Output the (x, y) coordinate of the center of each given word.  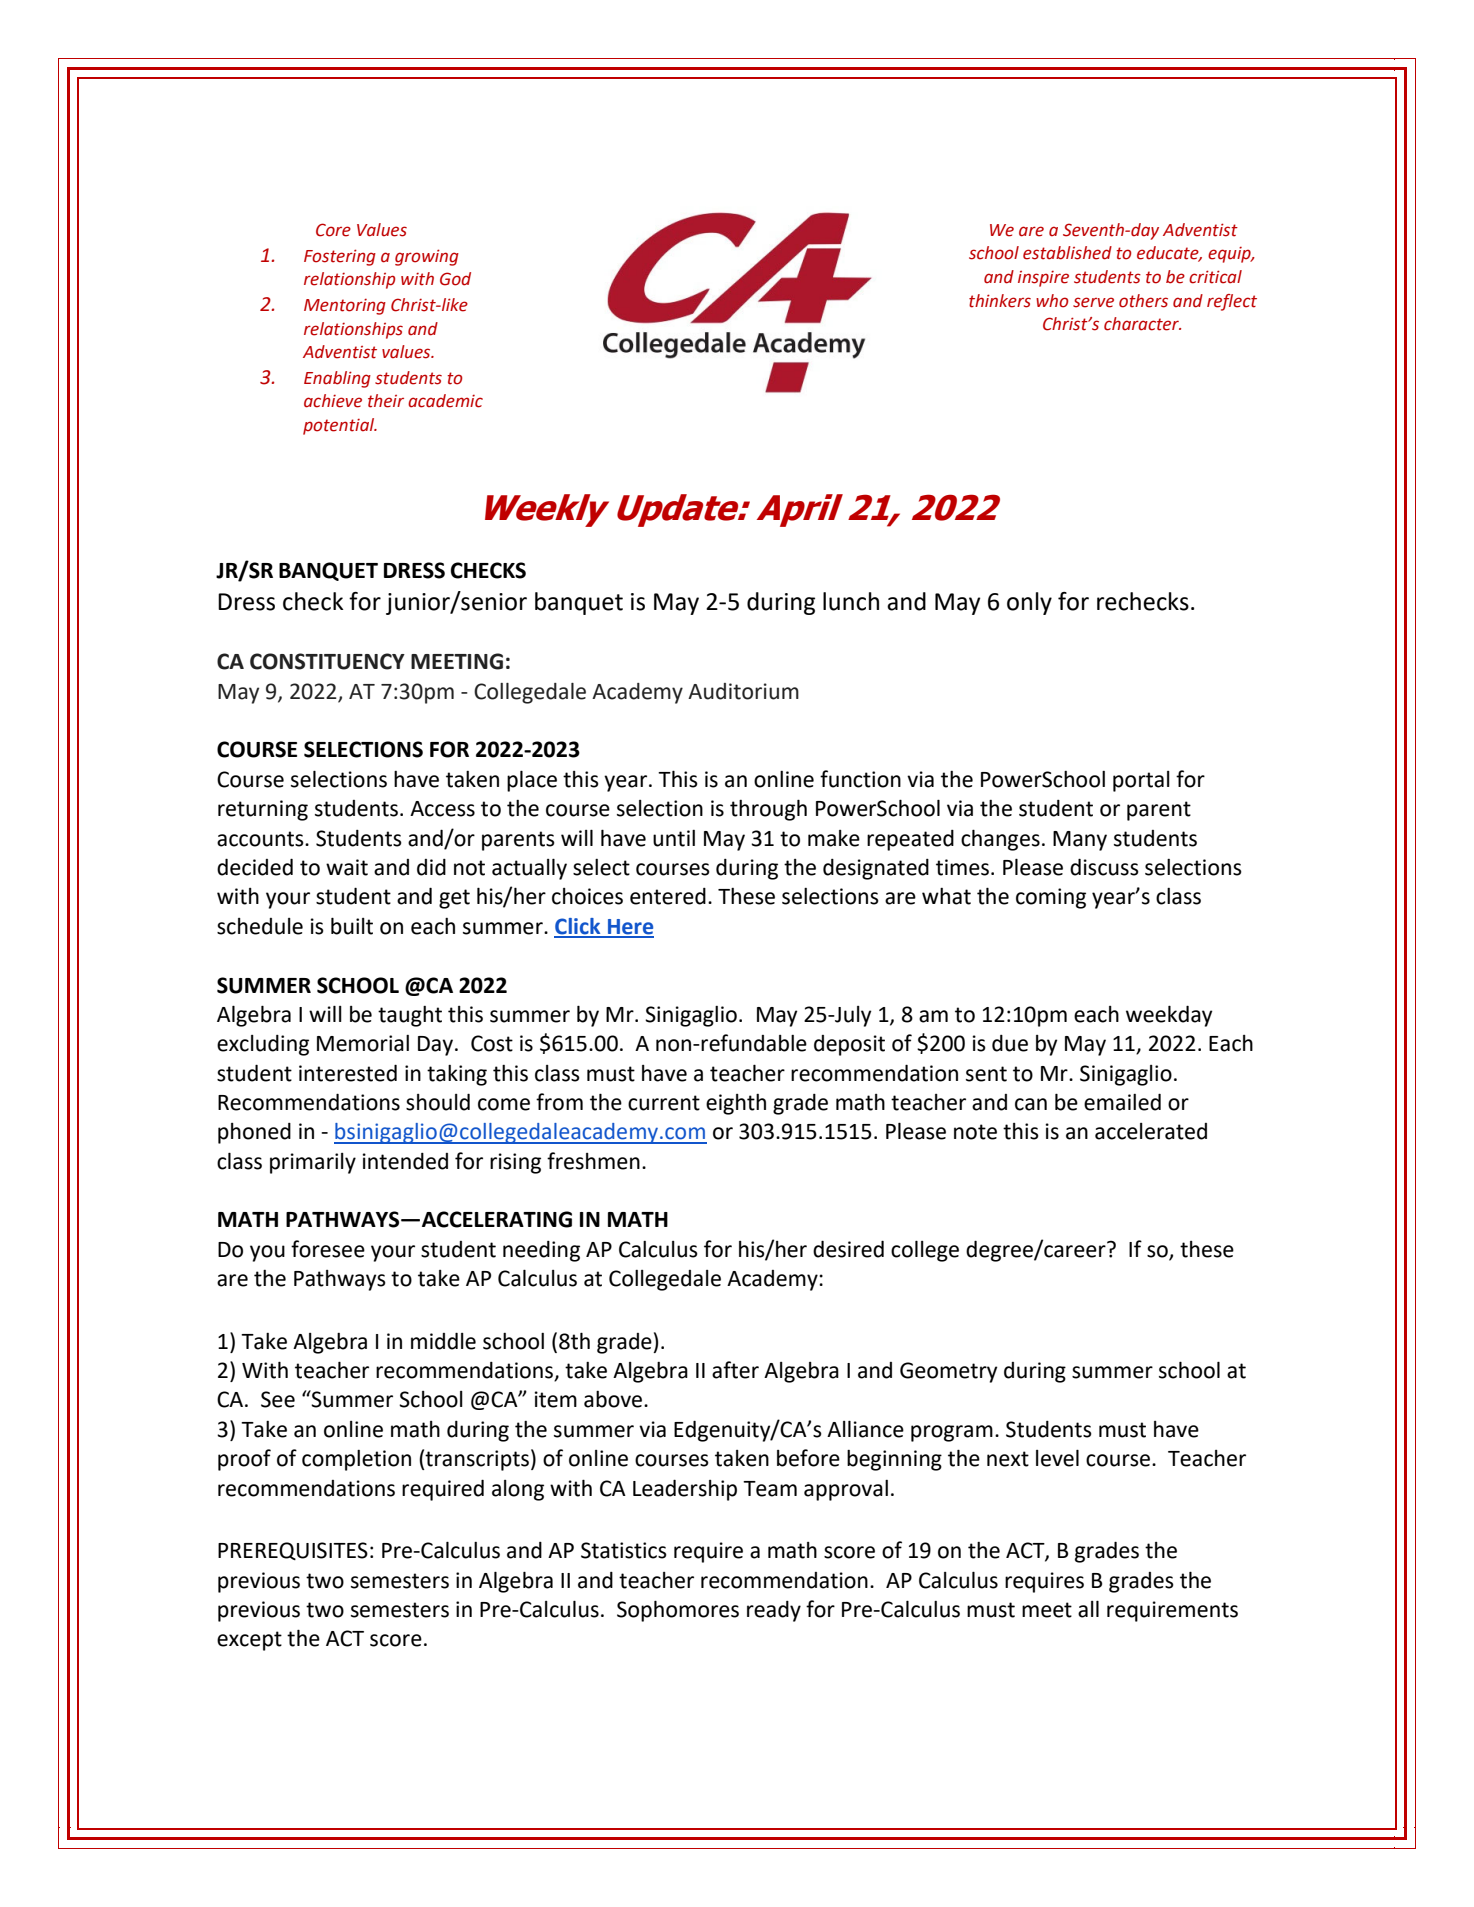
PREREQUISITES (293, 1551)
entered (668, 896)
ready (774, 1611)
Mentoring (345, 306)
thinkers (1000, 301)
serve (1093, 302)
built (352, 926)
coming (1051, 898)
